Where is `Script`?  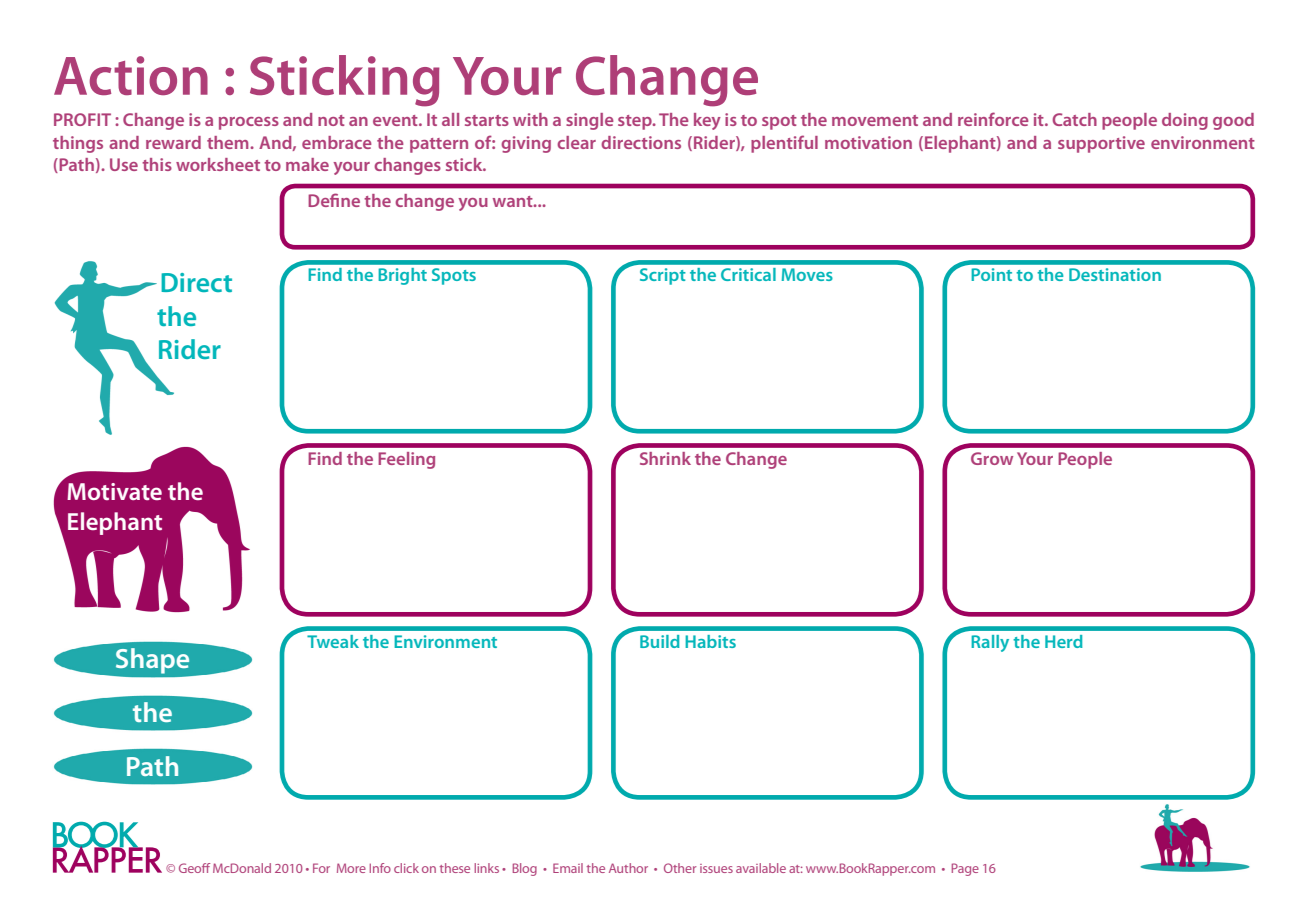
Script is located at coordinates (663, 276).
